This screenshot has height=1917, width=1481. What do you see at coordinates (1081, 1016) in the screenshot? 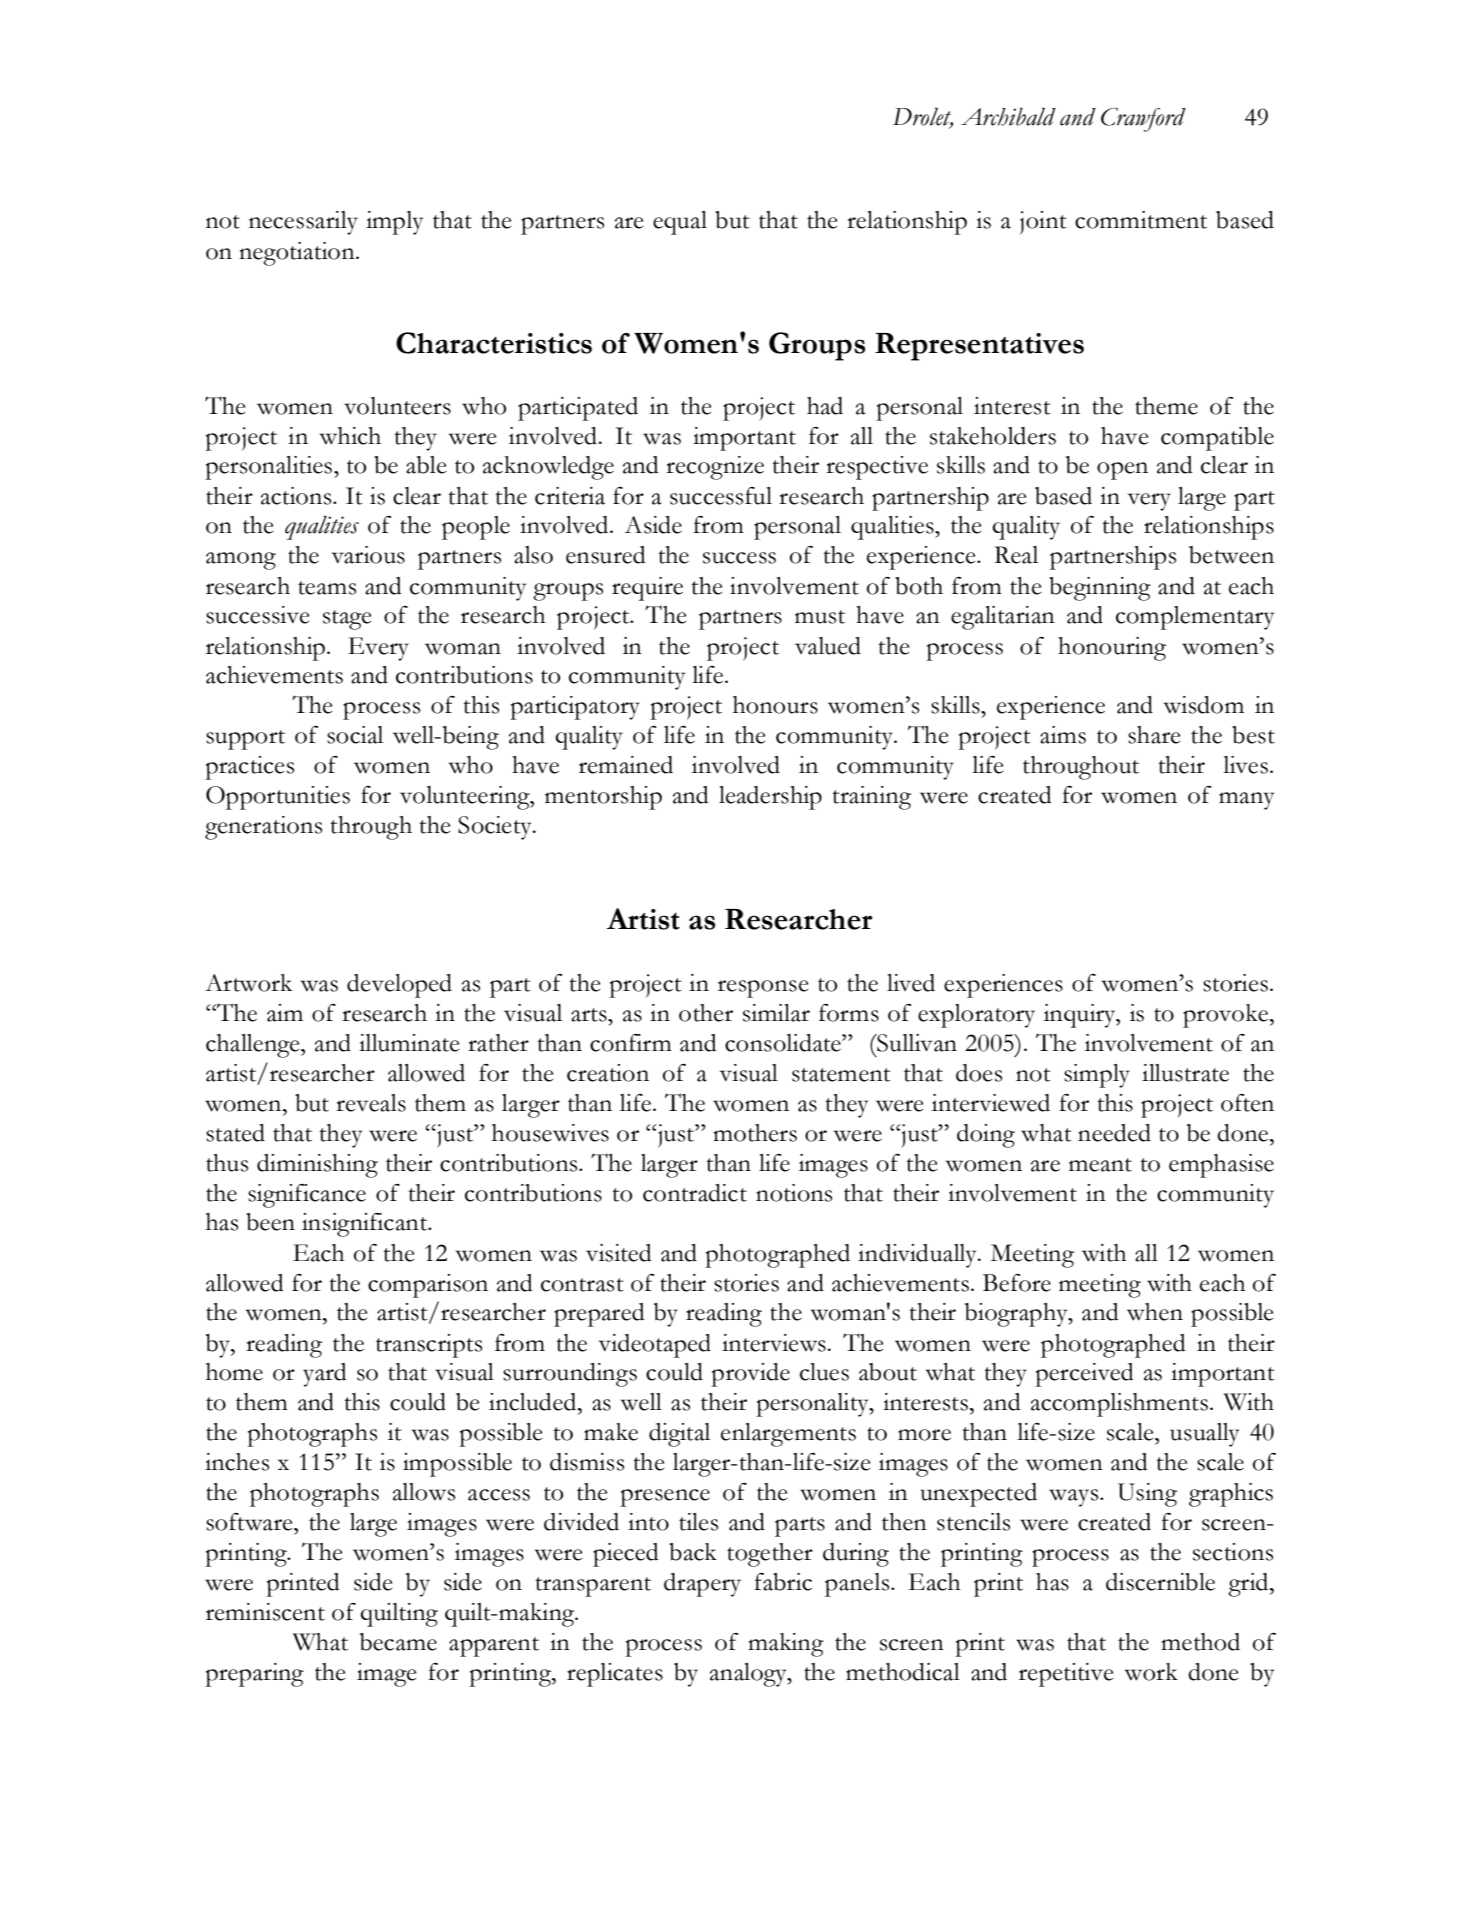
I see `inquiry` at bounding box center [1081, 1016].
